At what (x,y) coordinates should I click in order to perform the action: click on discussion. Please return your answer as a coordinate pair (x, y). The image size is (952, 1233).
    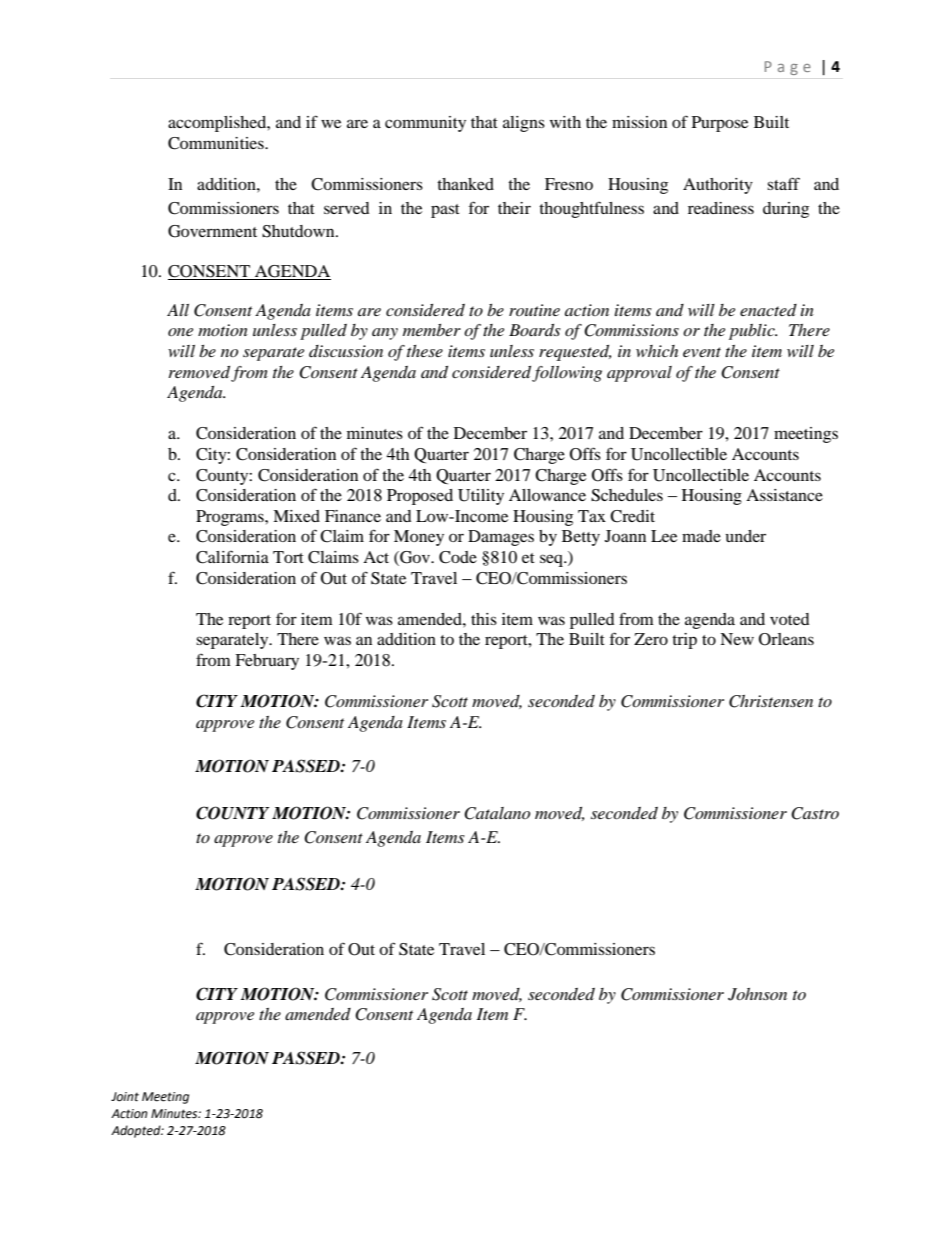
    Looking at the image, I should click on (346, 351).
